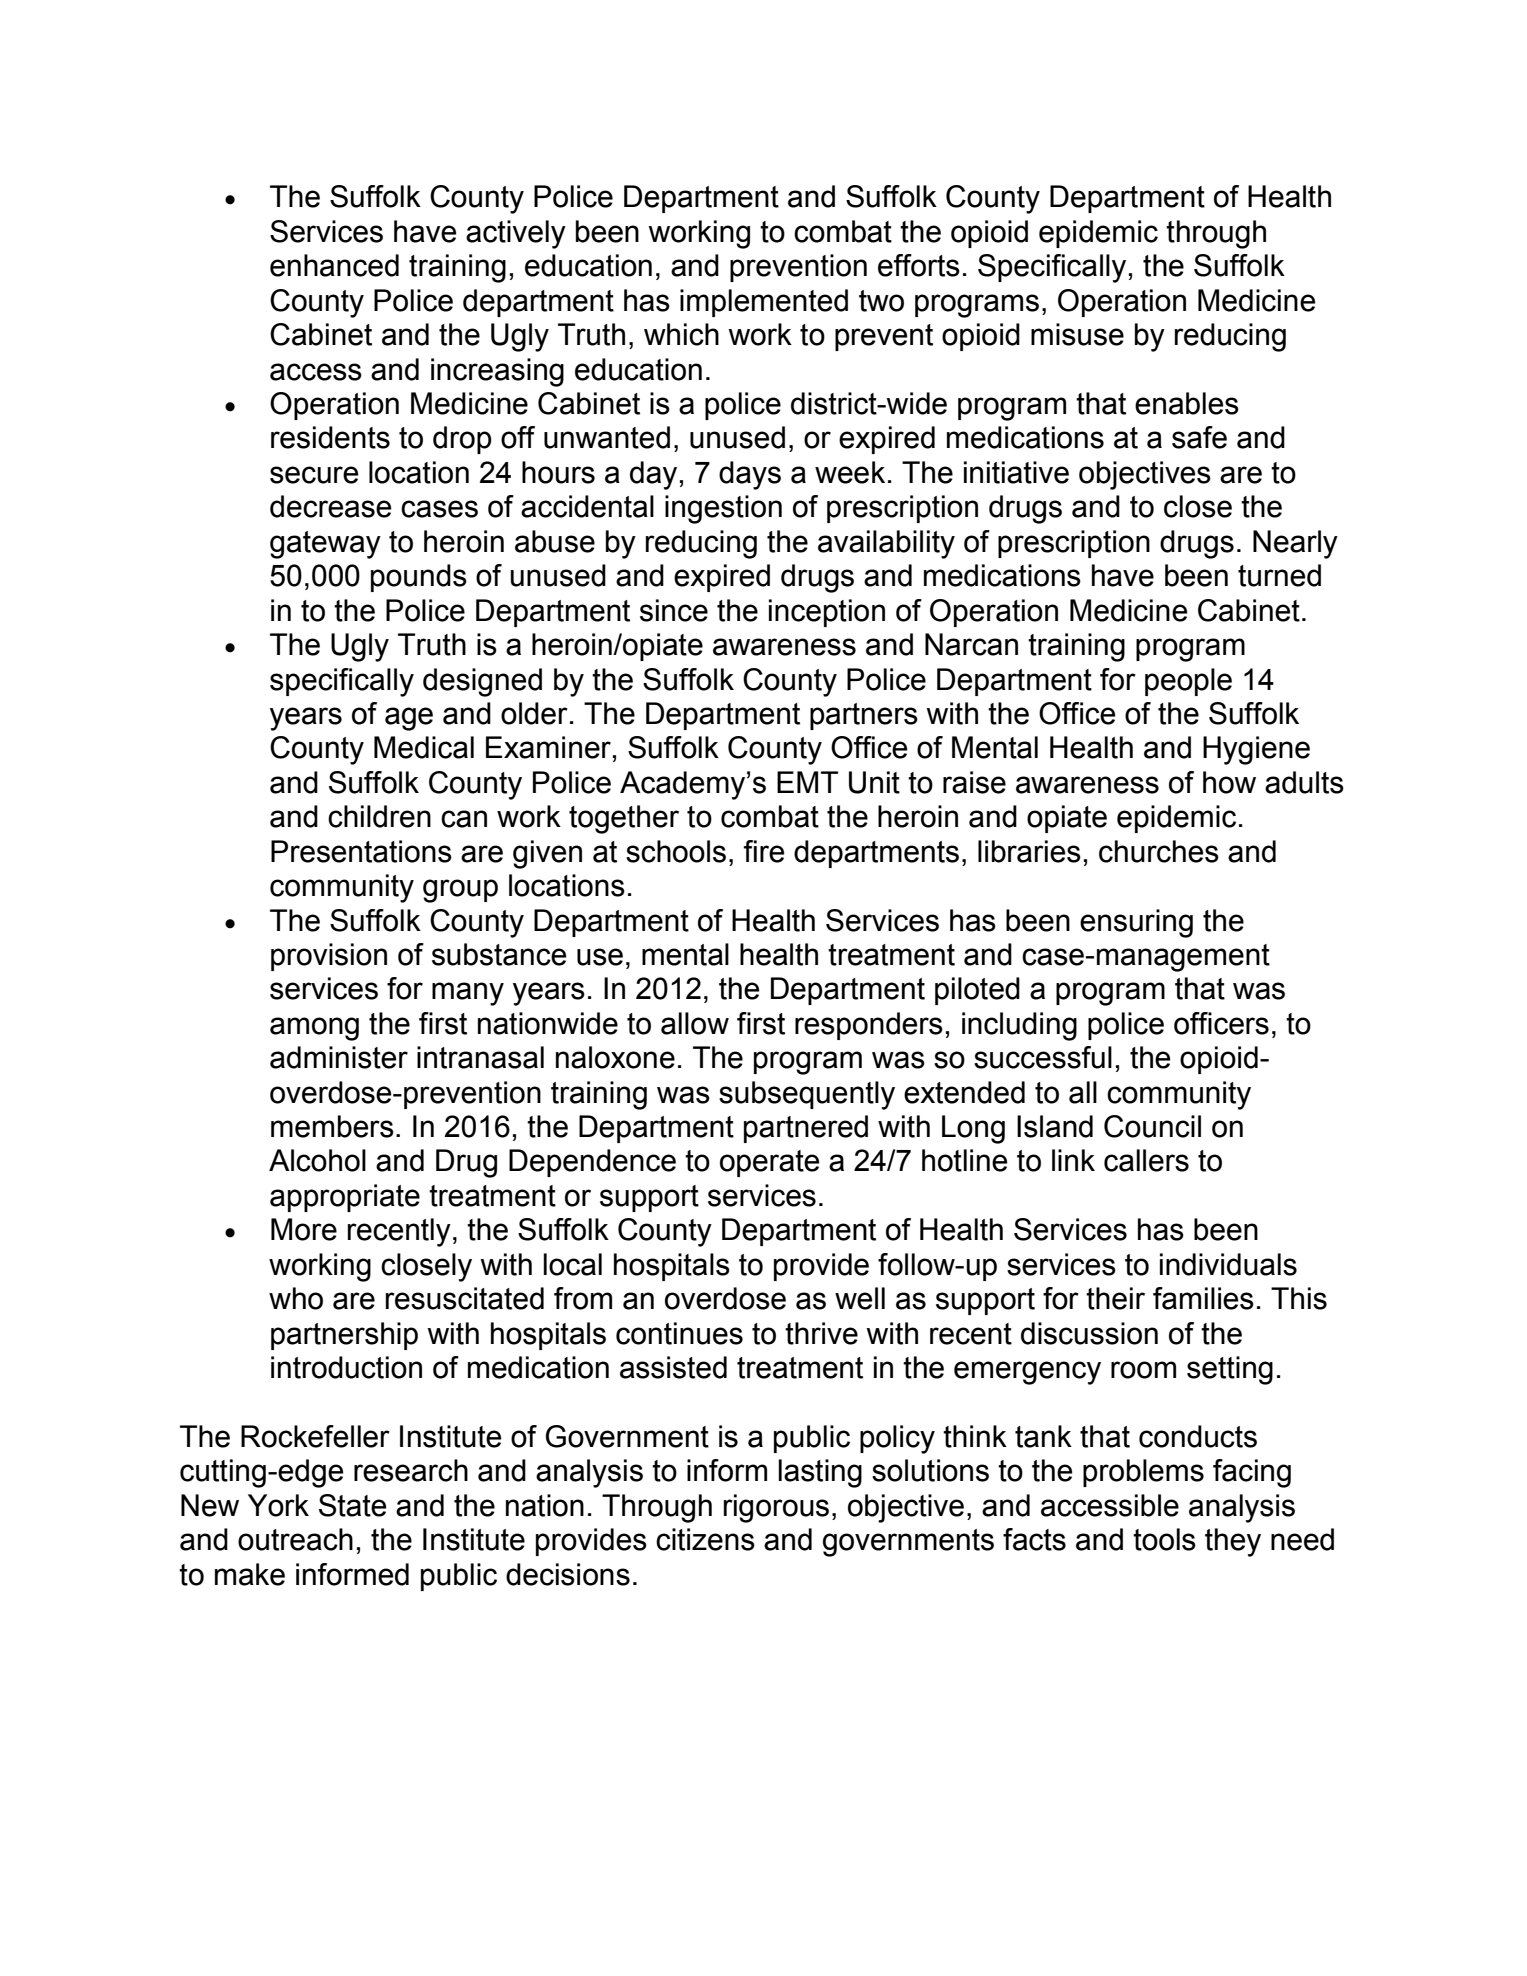 The height and width of the screenshot is (1976, 1527). What do you see at coordinates (776, 1508) in the screenshot?
I see `rigorous` at bounding box center [776, 1508].
